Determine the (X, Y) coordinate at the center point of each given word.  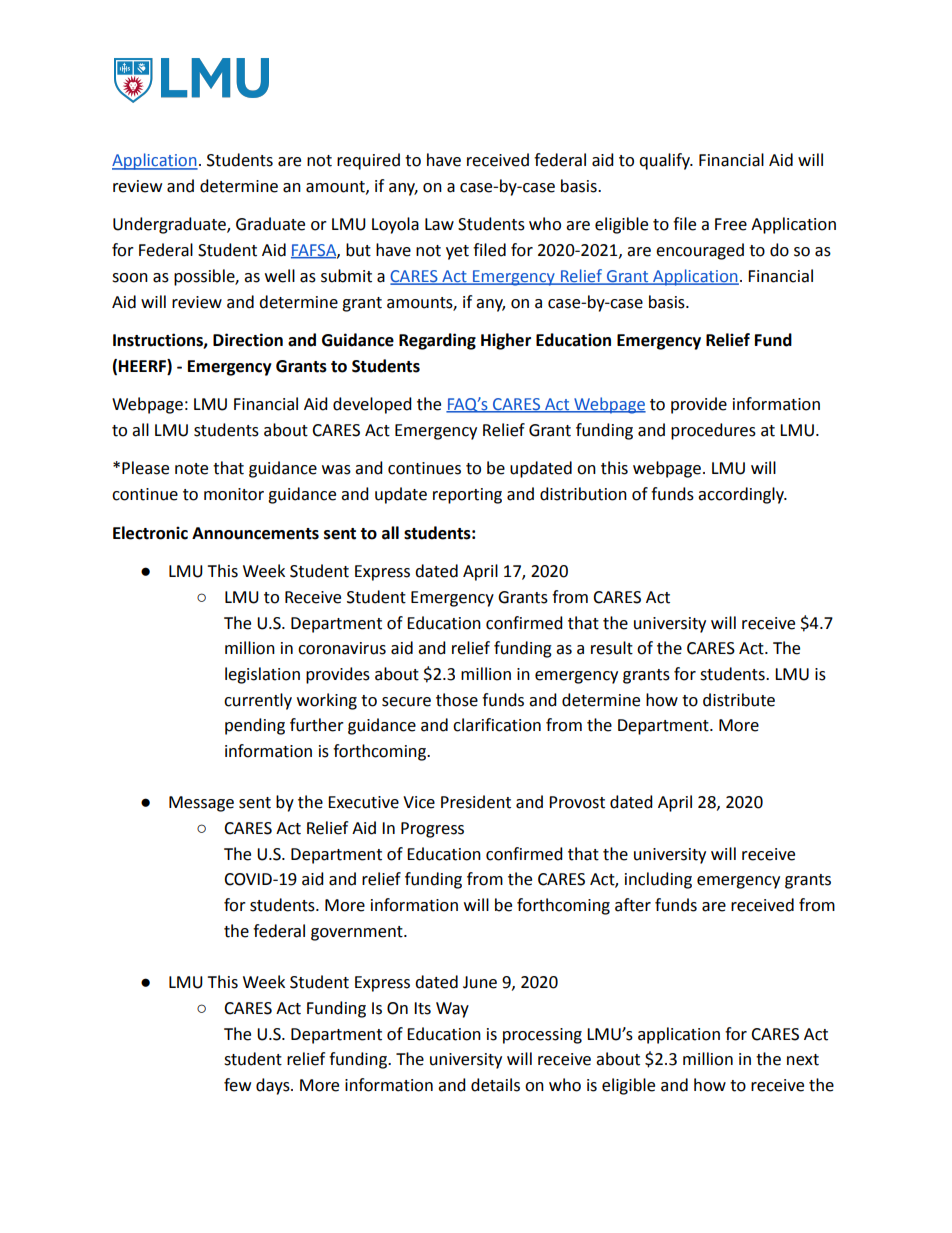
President (476, 802)
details (495, 1085)
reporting (467, 496)
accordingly (742, 495)
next (803, 1060)
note (191, 469)
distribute (739, 700)
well (280, 276)
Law (439, 224)
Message (201, 804)
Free (731, 224)
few (237, 1085)
